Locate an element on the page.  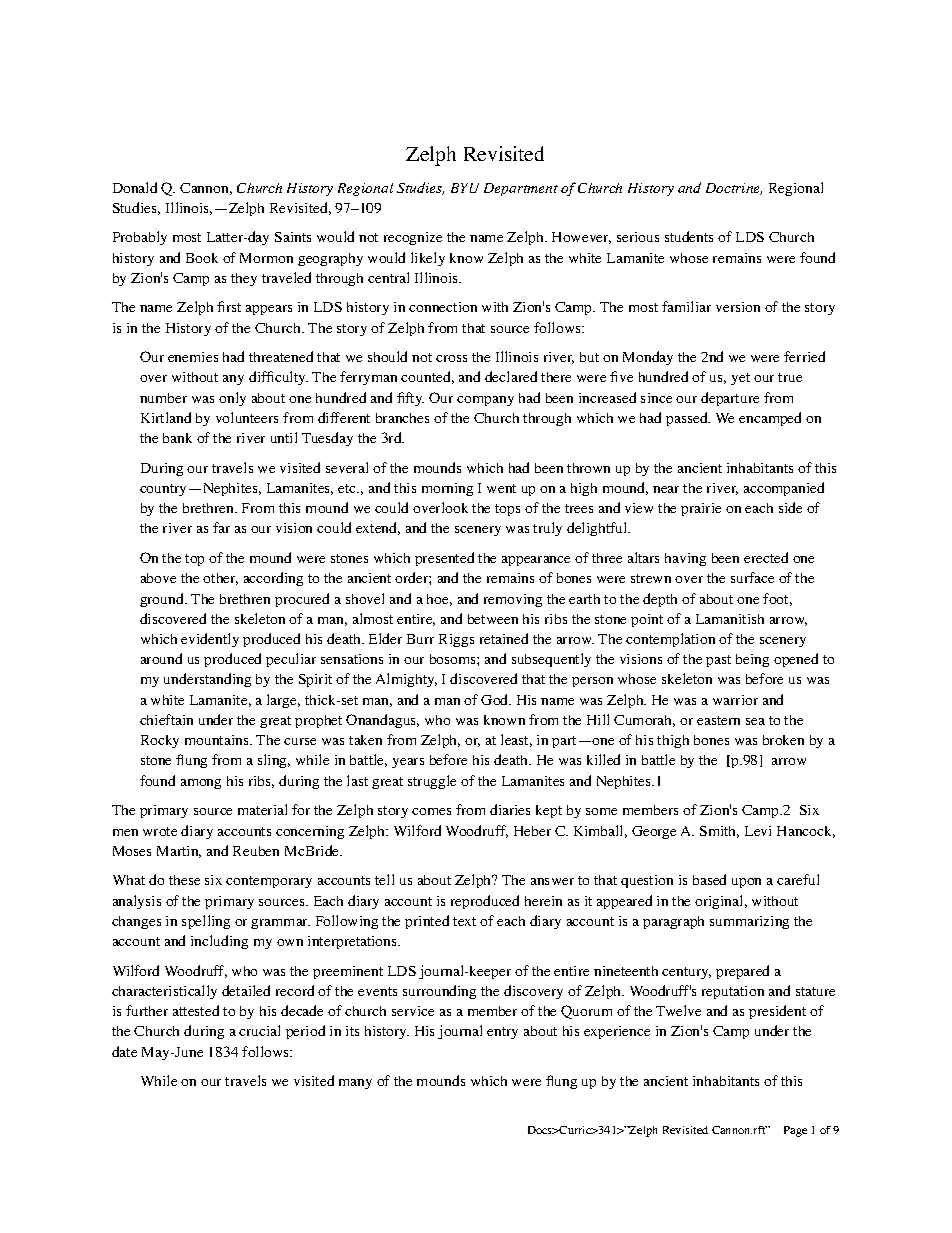
bosoms is located at coordinates (454, 659).
